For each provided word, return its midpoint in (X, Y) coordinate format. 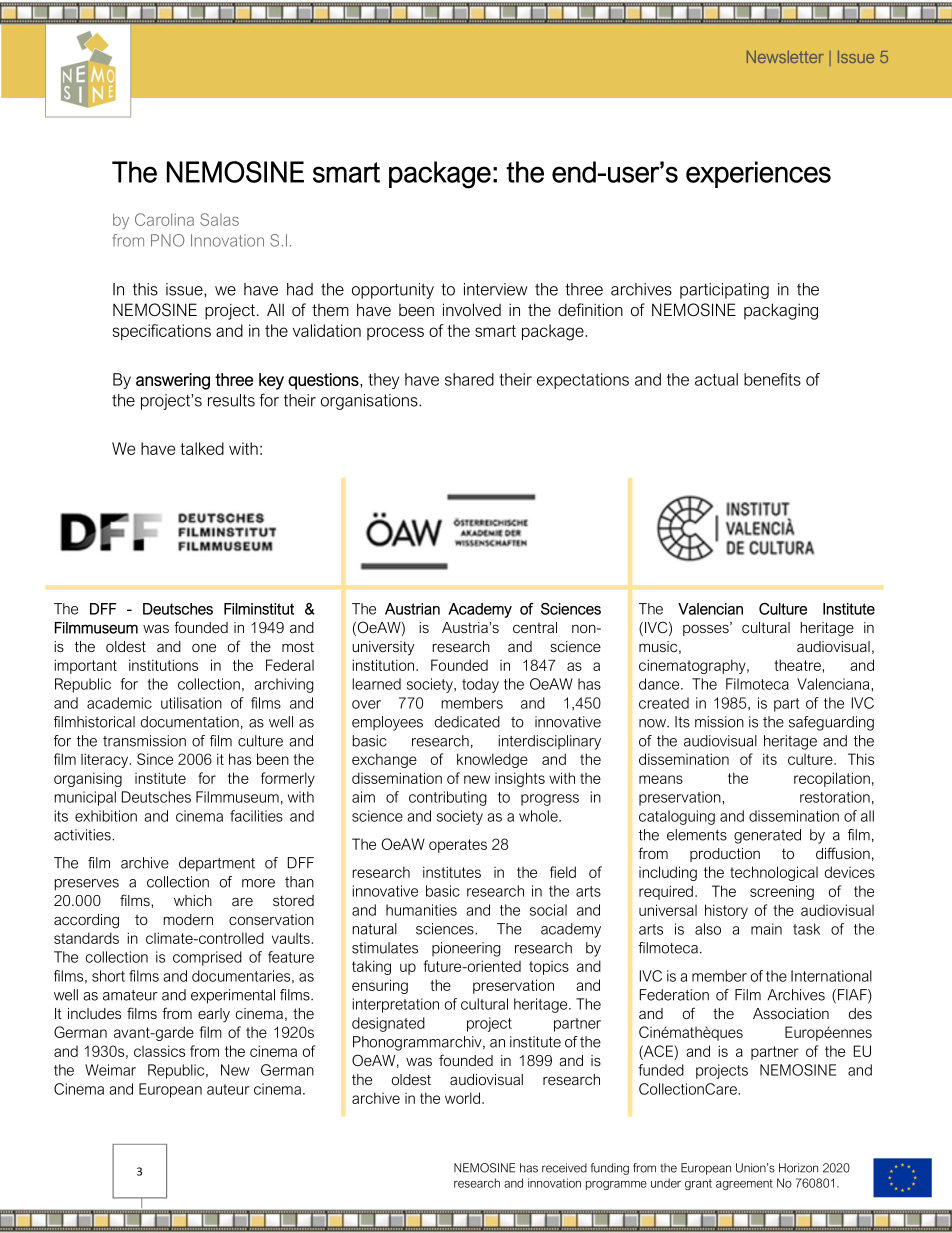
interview (496, 289)
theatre (798, 665)
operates (458, 846)
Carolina (164, 219)
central (535, 627)
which (193, 900)
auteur (228, 1089)
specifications (162, 332)
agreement (744, 1184)
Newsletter (785, 56)
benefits (772, 379)
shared (469, 379)
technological (774, 873)
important (85, 666)
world (464, 1098)
